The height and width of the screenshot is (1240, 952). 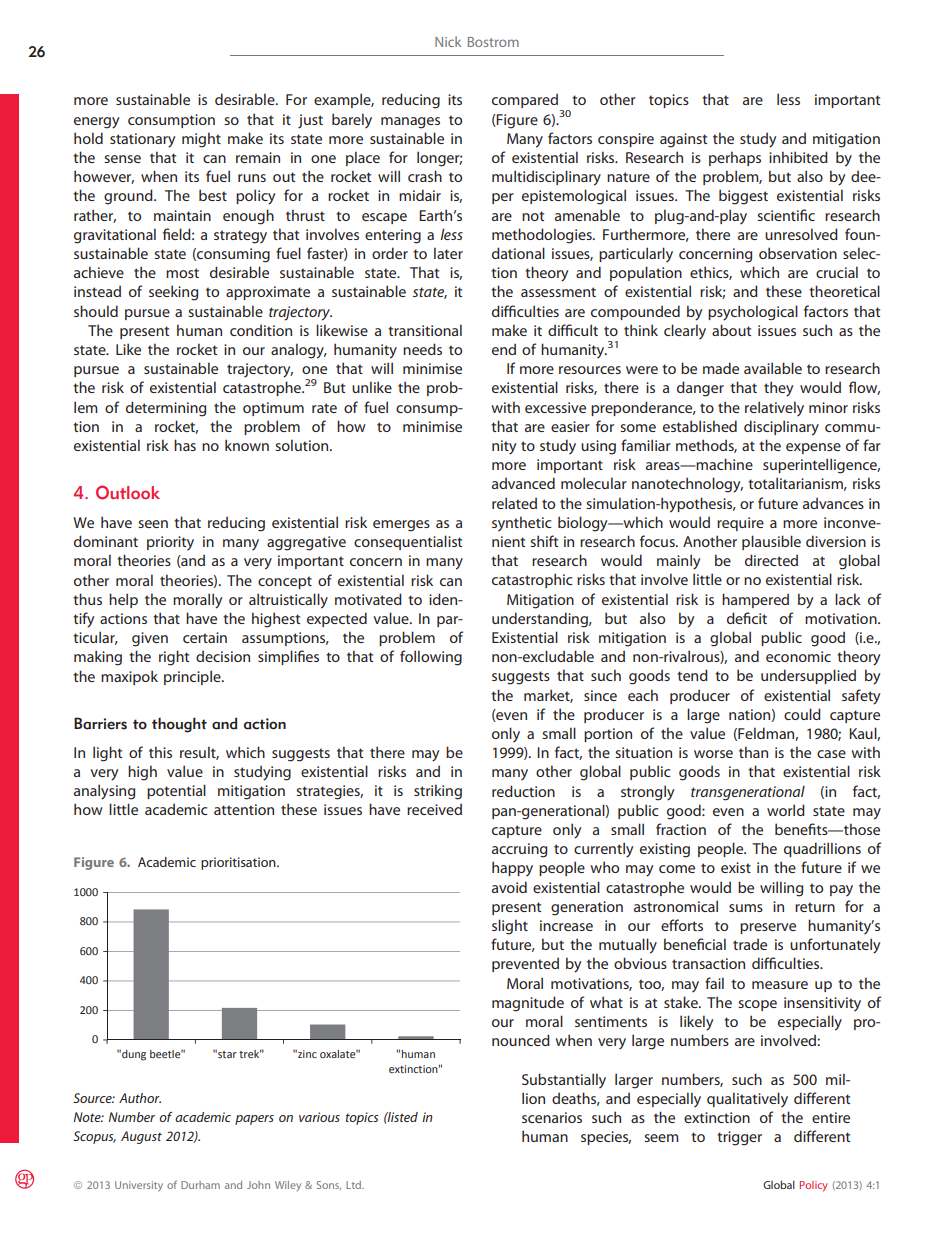 What do you see at coordinates (141, 1137) in the screenshot?
I see `August` at bounding box center [141, 1137].
